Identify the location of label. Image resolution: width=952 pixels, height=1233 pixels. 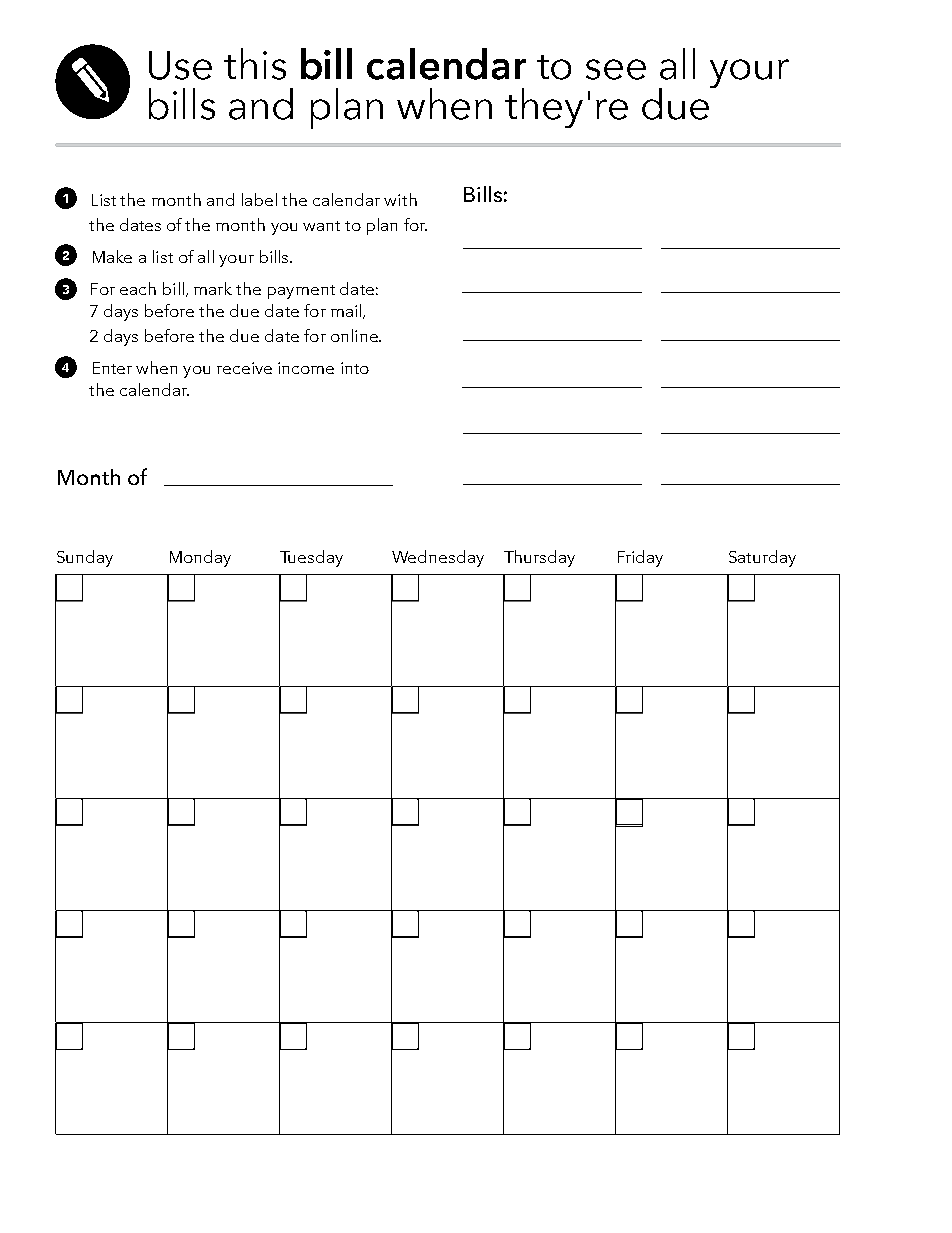
(259, 199).
